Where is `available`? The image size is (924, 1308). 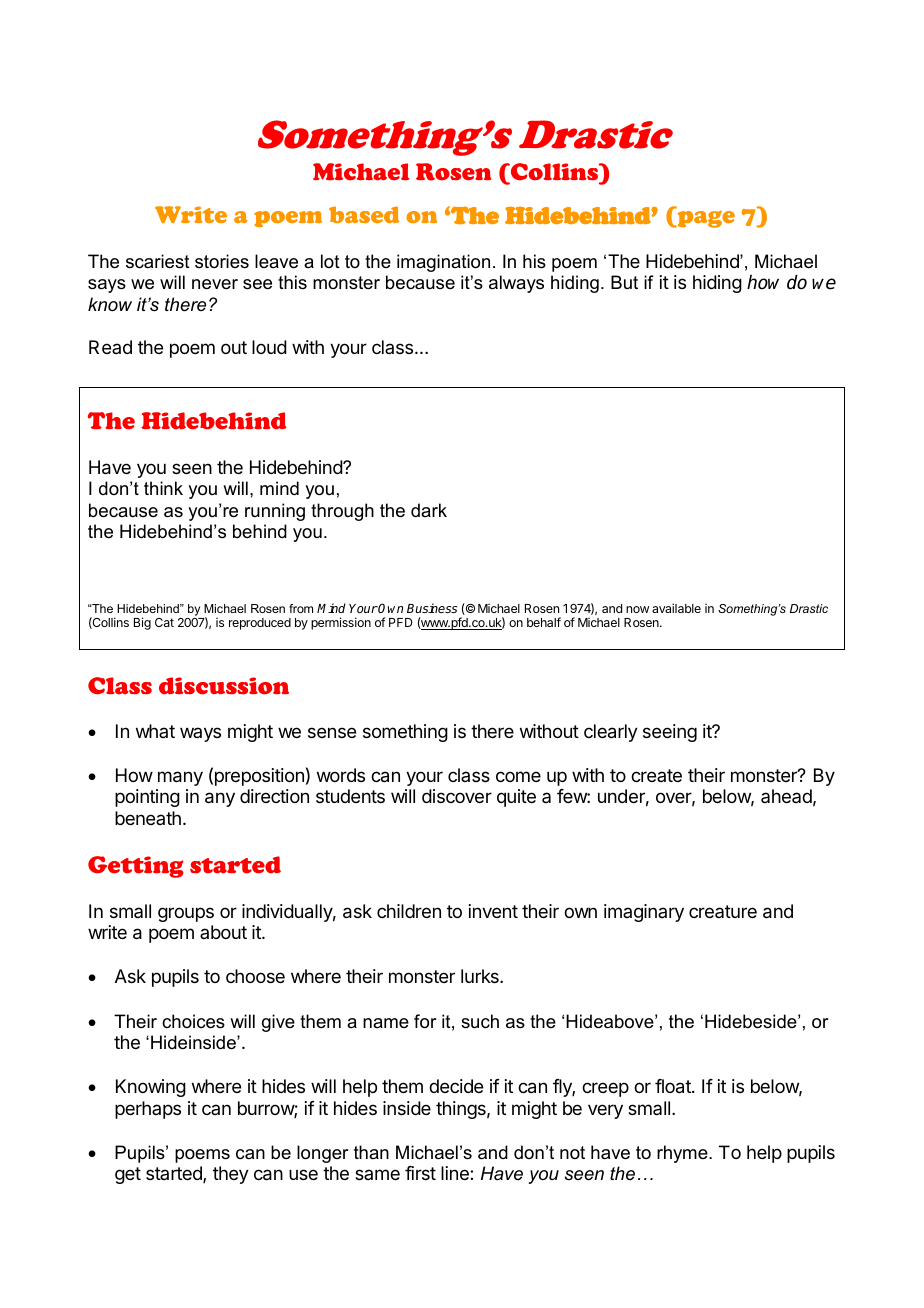 available is located at coordinates (676, 608).
